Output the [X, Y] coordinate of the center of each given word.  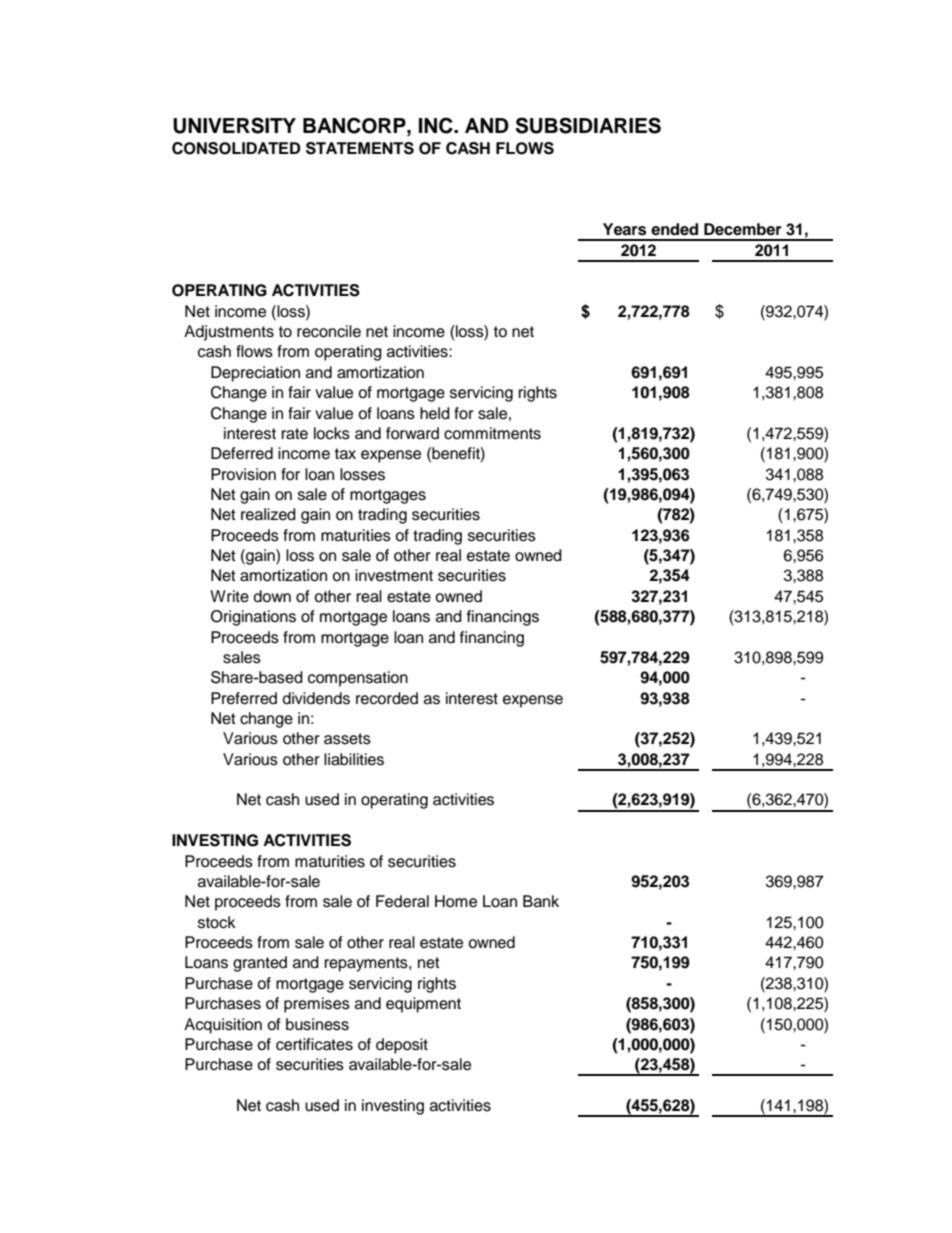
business [317, 1024]
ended [674, 229]
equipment [423, 1005]
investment [394, 575]
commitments [492, 433]
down [272, 596]
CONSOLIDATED [236, 148]
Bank [541, 901]
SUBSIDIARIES [588, 125]
